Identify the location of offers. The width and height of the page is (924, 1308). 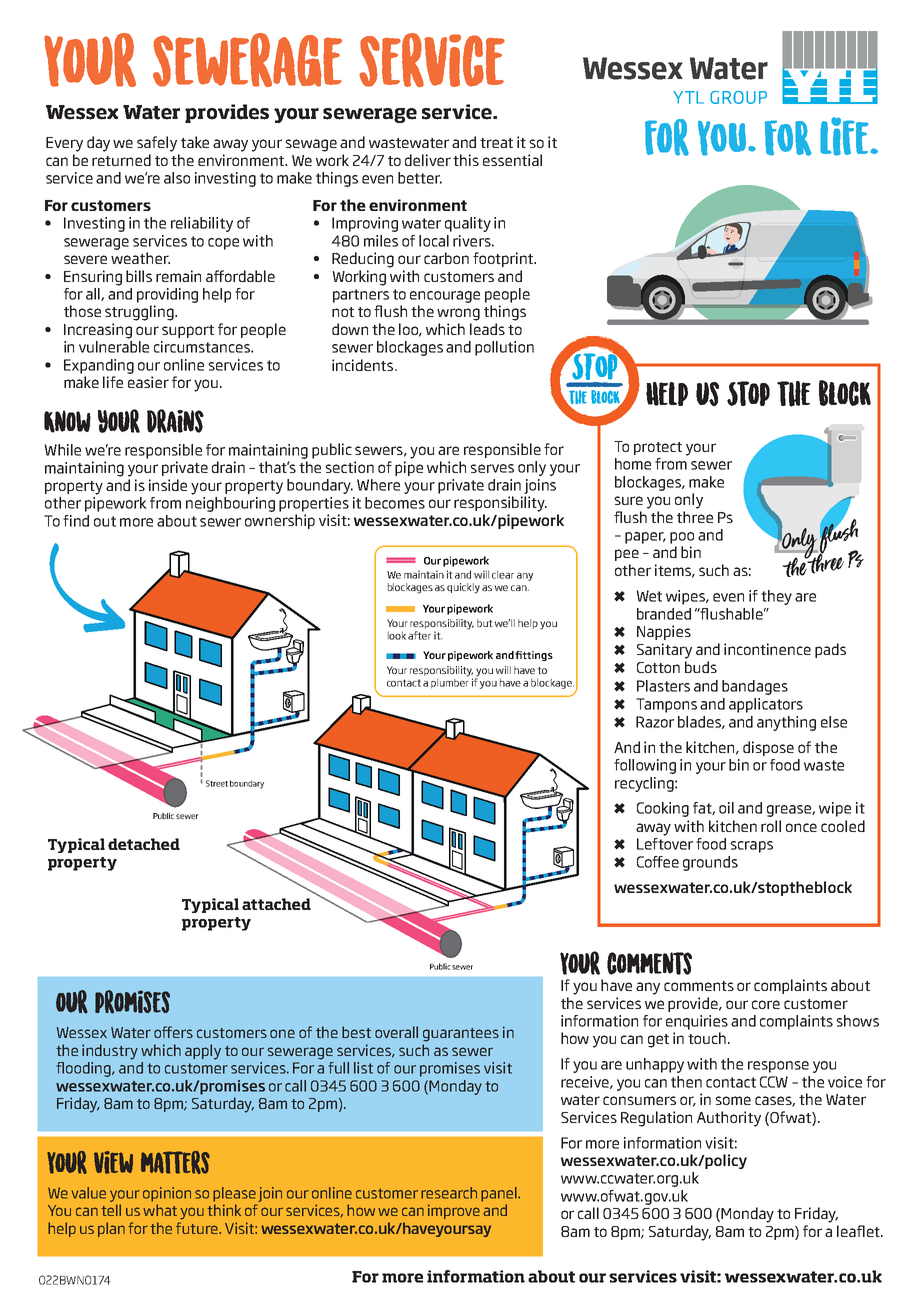
(173, 1032).
